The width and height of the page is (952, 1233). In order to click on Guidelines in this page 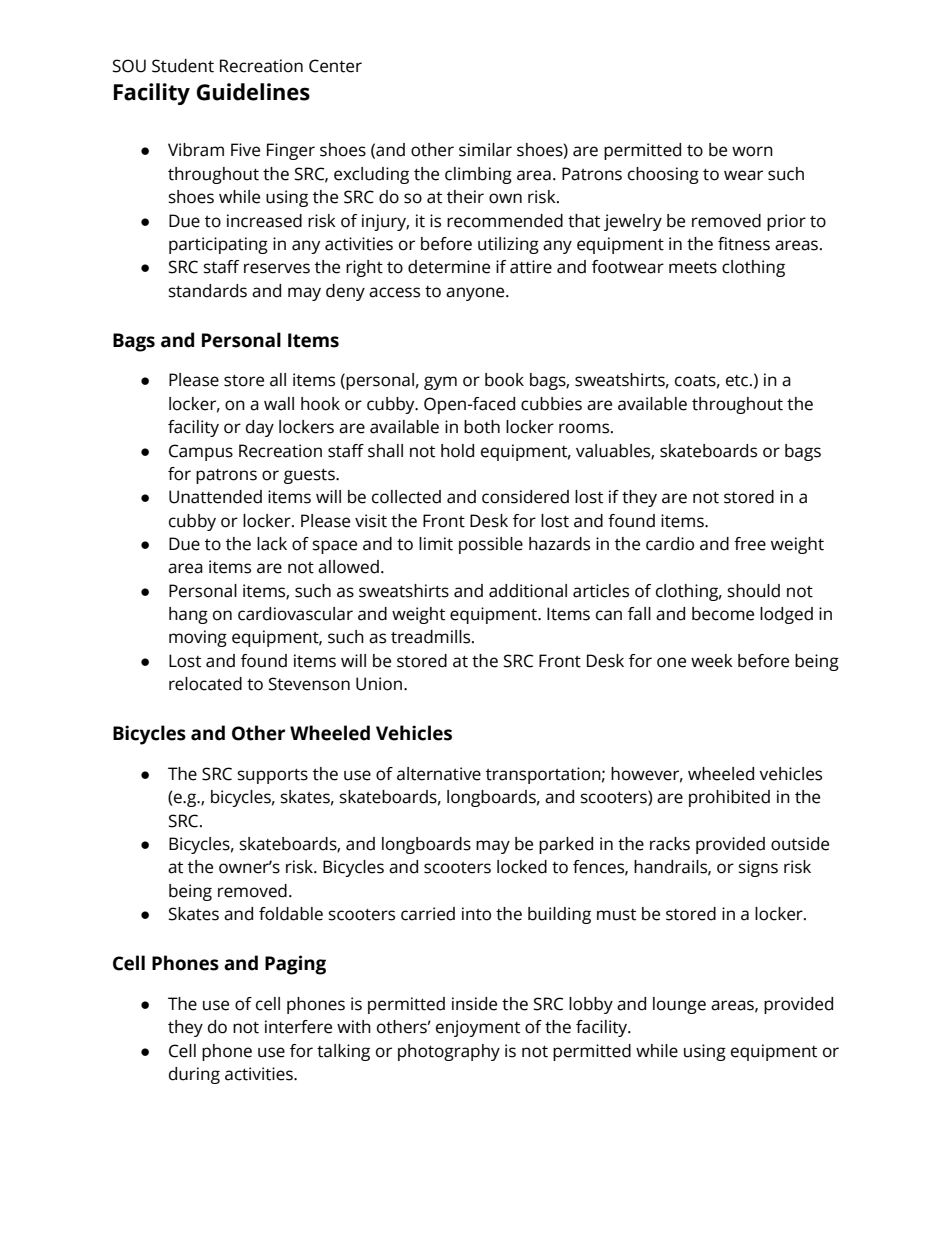, I will do `click(253, 92)`.
